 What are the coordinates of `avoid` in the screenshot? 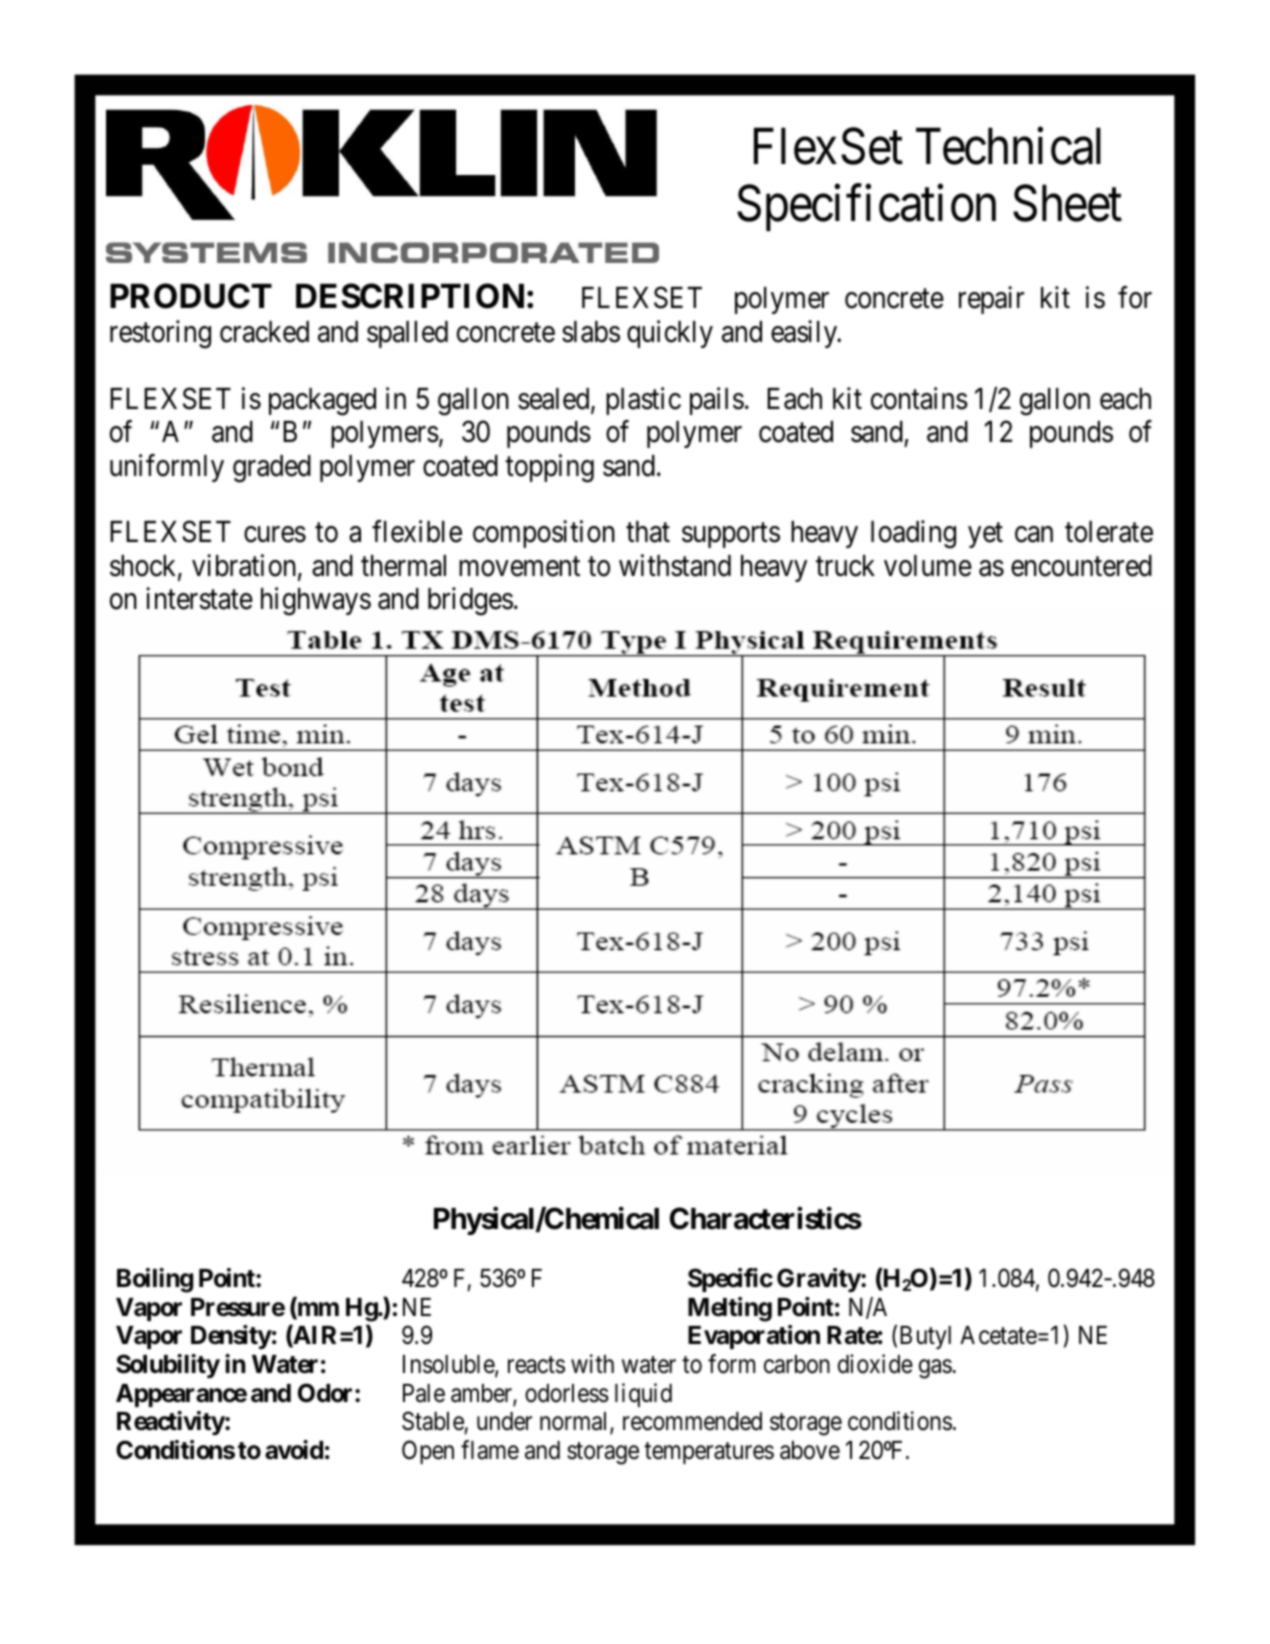 It's located at (294, 1450).
